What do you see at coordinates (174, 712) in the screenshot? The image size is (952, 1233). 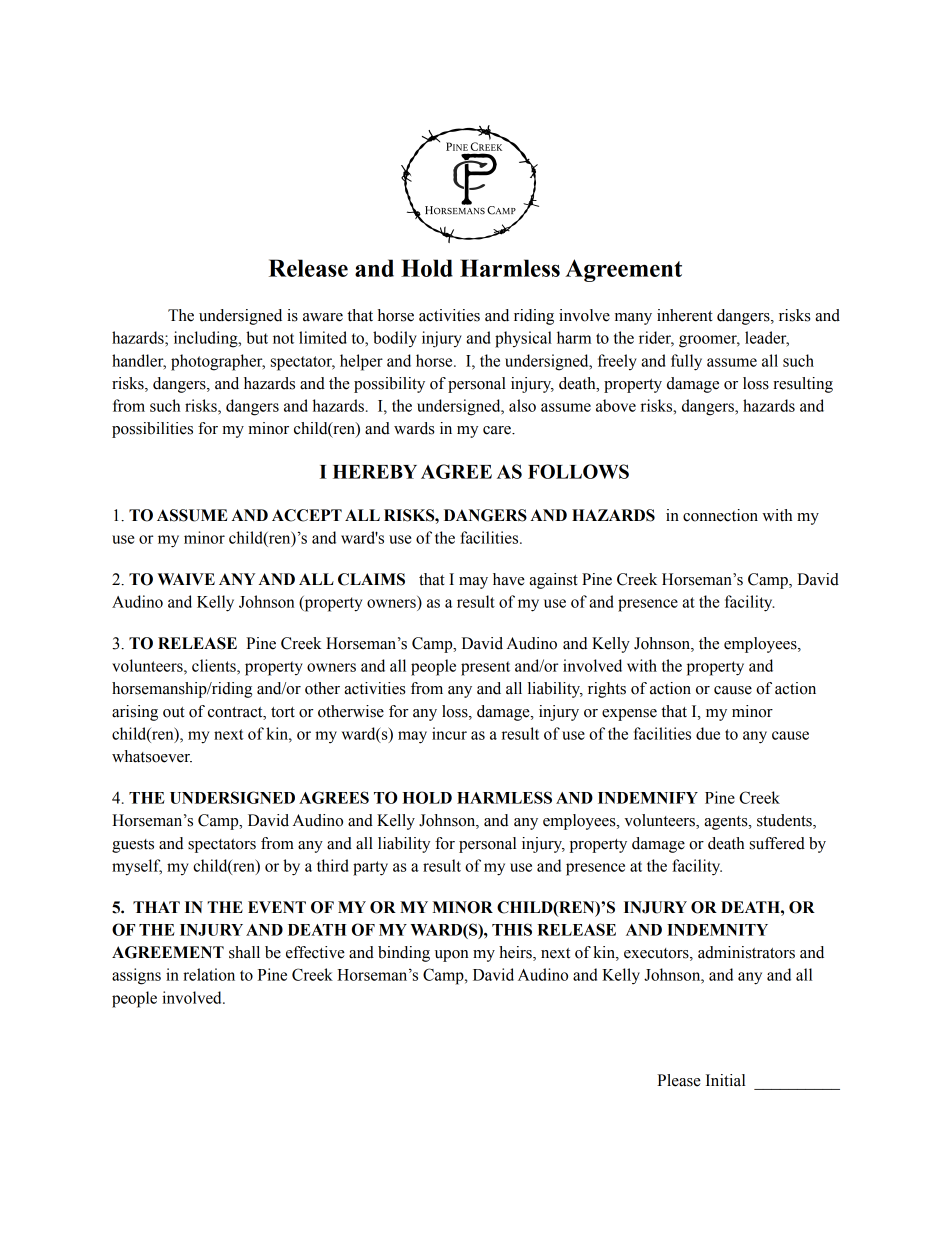 I see `out` at bounding box center [174, 712].
